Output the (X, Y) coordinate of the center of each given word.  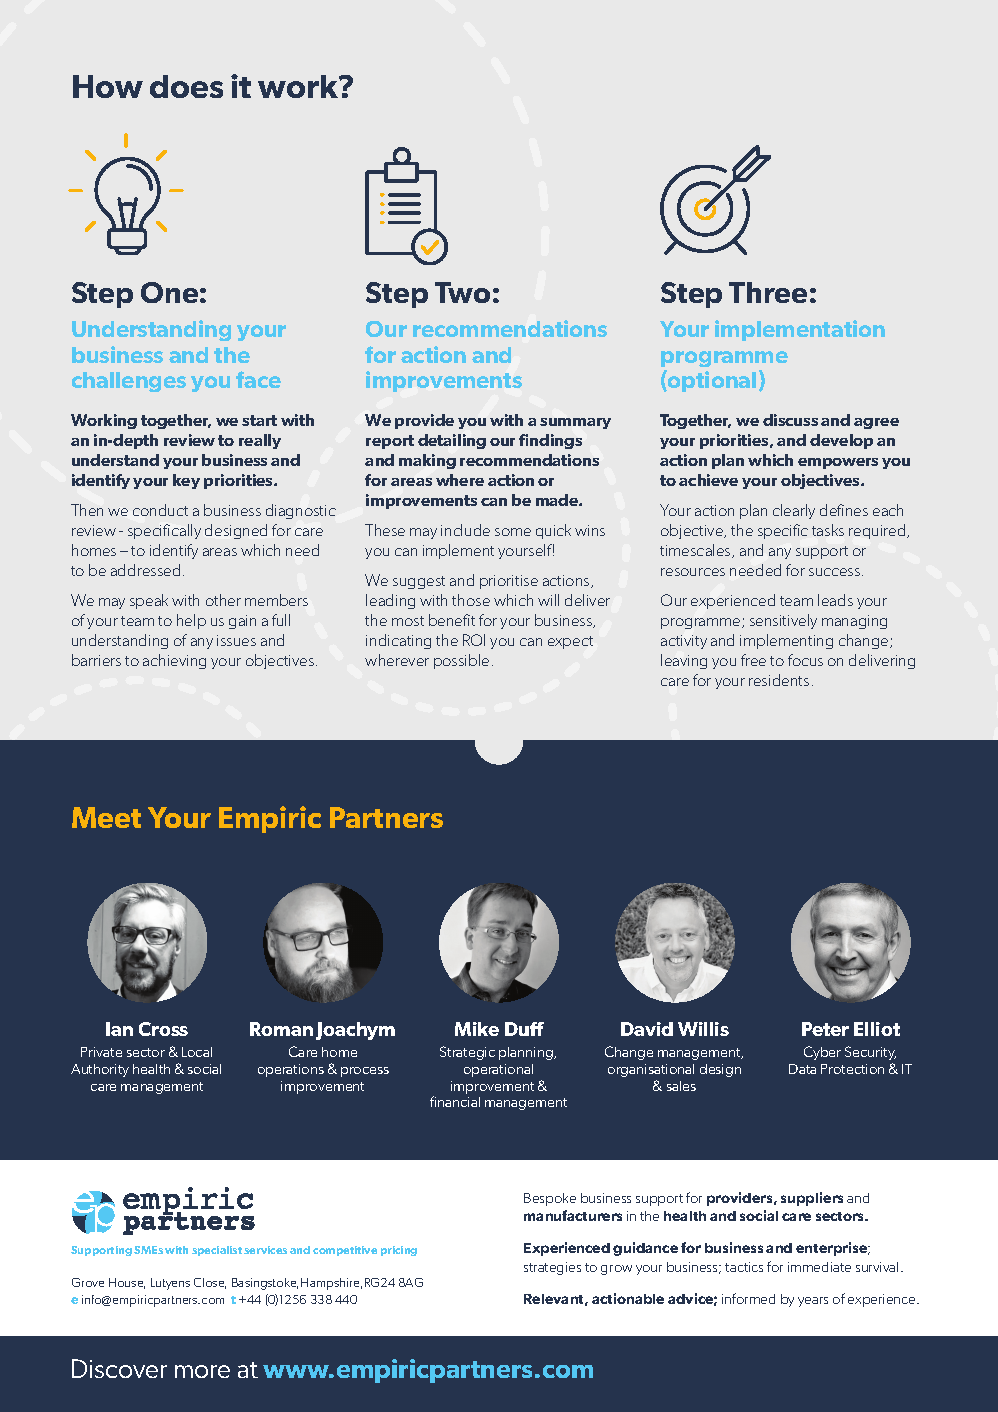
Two (462, 292)
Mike (477, 1029)
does (186, 86)
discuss (790, 420)
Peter (825, 1029)
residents (779, 680)
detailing (452, 441)
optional (711, 381)
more (202, 1371)
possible (461, 661)
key (186, 481)
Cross (163, 1029)
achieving (174, 661)
